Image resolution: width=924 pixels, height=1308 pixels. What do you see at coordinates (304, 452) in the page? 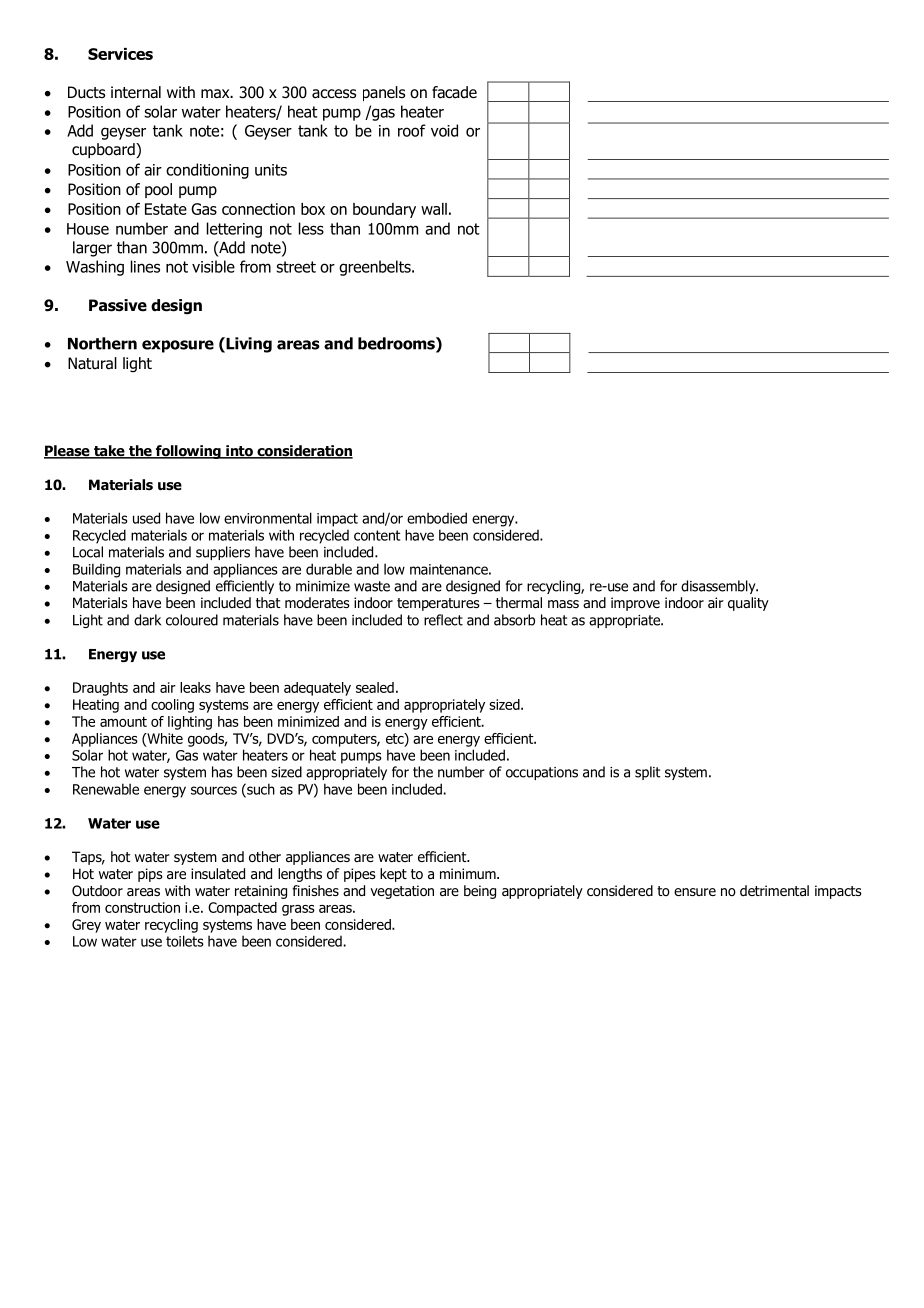
I see `consideration` at bounding box center [304, 452].
